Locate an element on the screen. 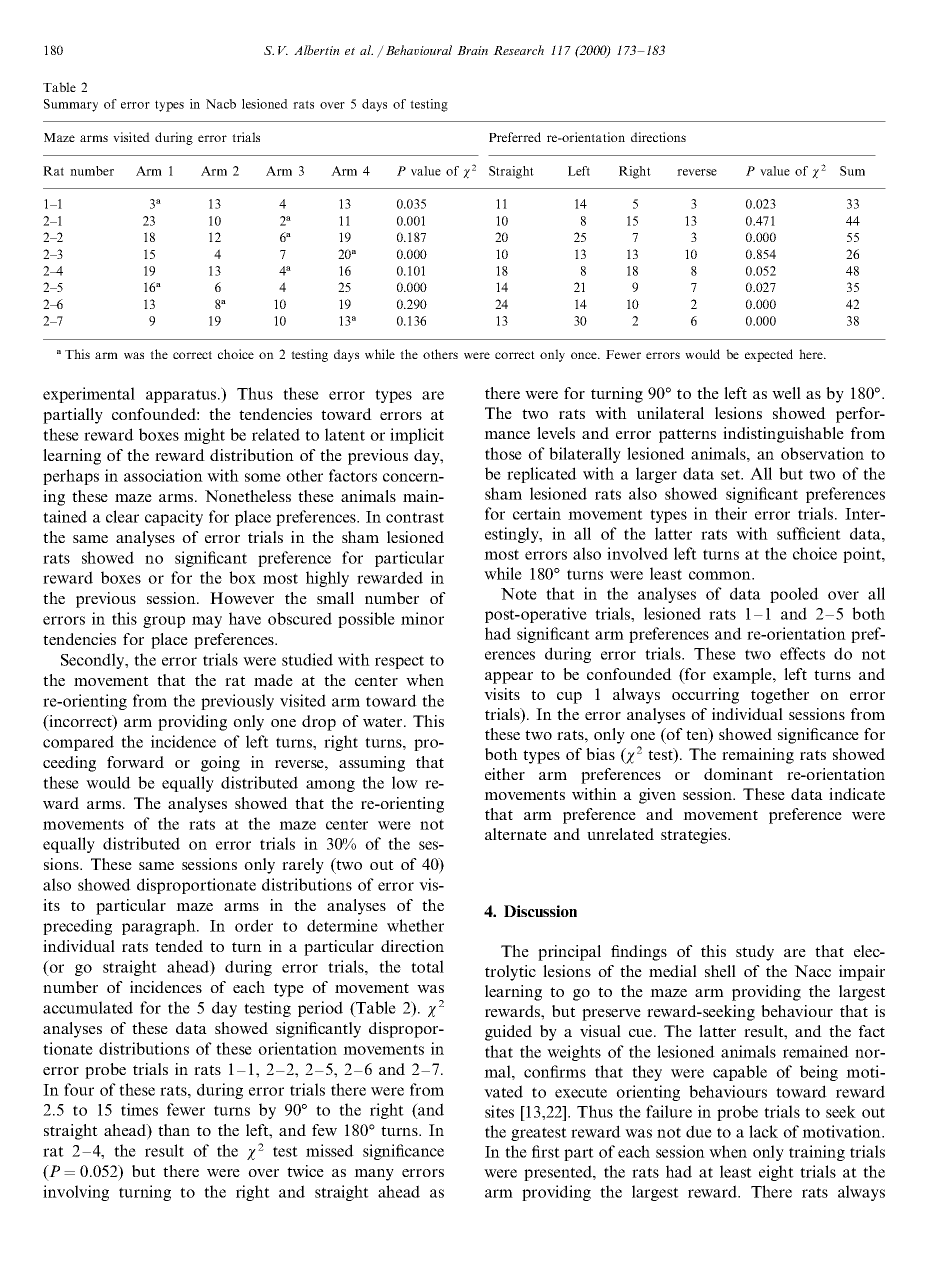 The image size is (926, 1288). implicit is located at coordinates (417, 436).
